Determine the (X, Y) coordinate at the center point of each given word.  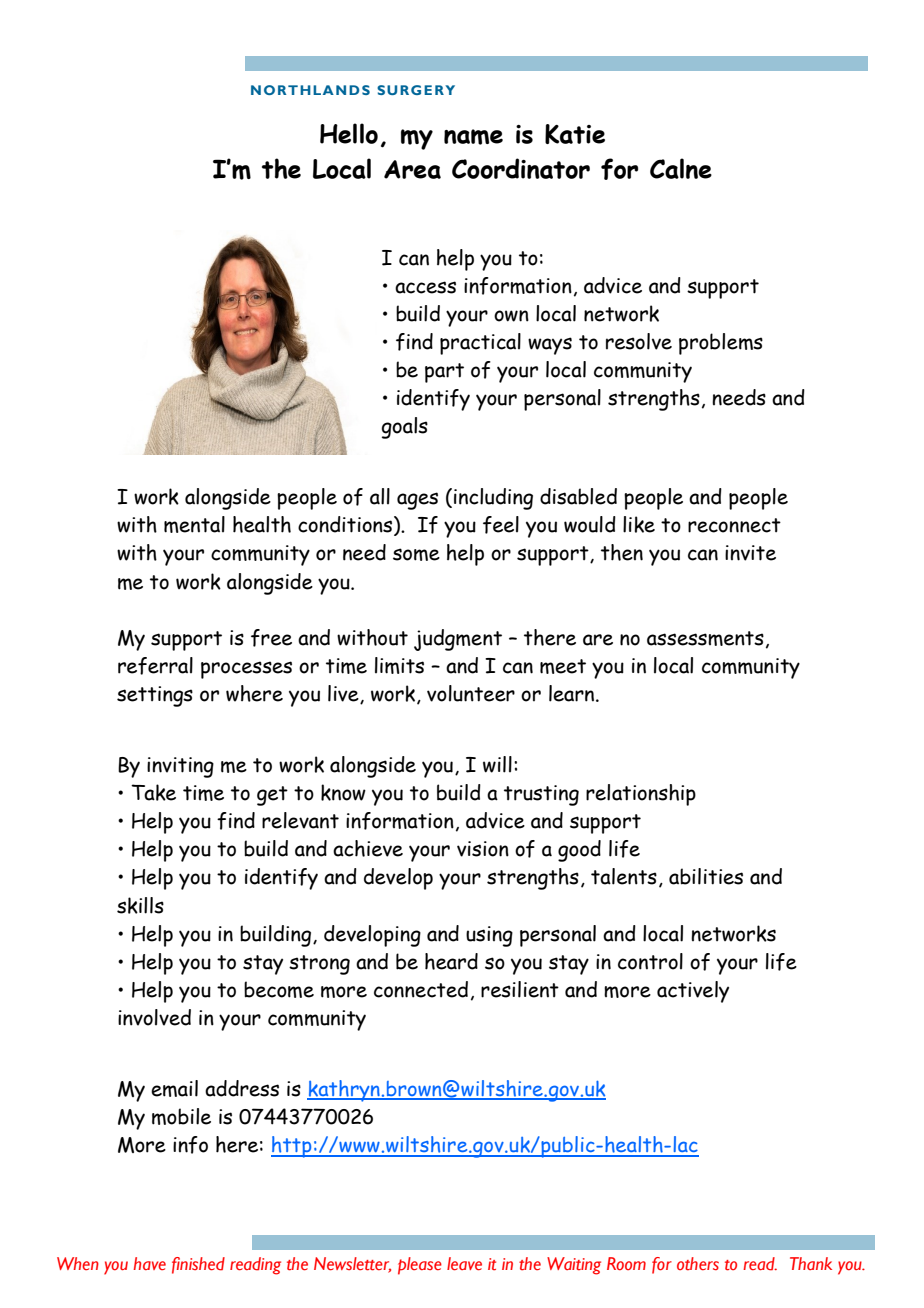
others (698, 1263)
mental (194, 524)
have (149, 1263)
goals (405, 428)
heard (451, 961)
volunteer (471, 693)
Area (412, 169)
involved (154, 1017)
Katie (575, 134)
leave (464, 1264)
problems (721, 344)
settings (155, 696)
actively (693, 992)
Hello (349, 133)
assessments (705, 638)
